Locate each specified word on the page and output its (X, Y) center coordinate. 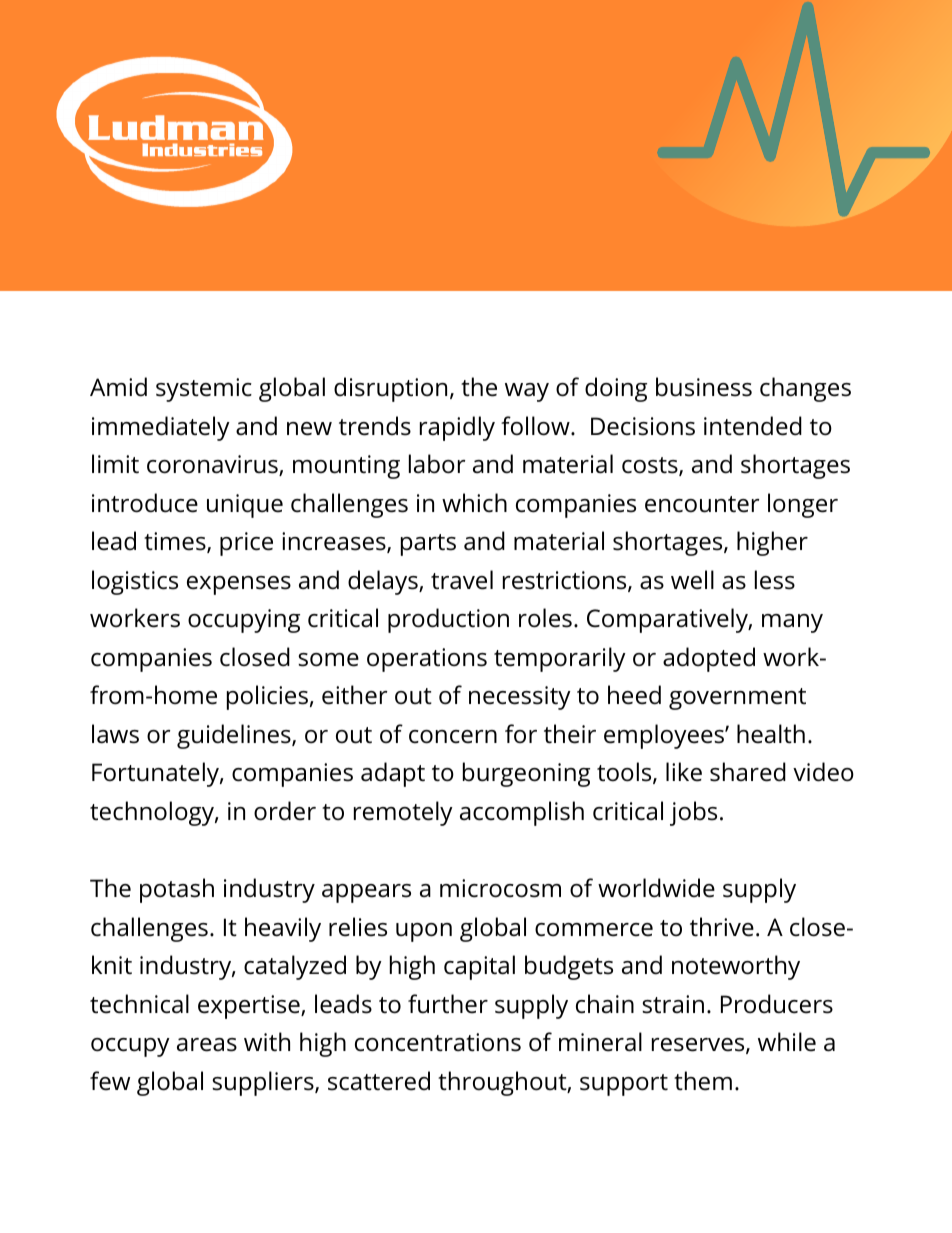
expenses (239, 585)
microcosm (500, 888)
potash (177, 890)
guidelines (235, 736)
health (771, 734)
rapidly (457, 428)
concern (453, 737)
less (775, 580)
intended (753, 426)
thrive (722, 927)
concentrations (438, 1042)
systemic (204, 390)
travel (462, 580)
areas (207, 1045)
